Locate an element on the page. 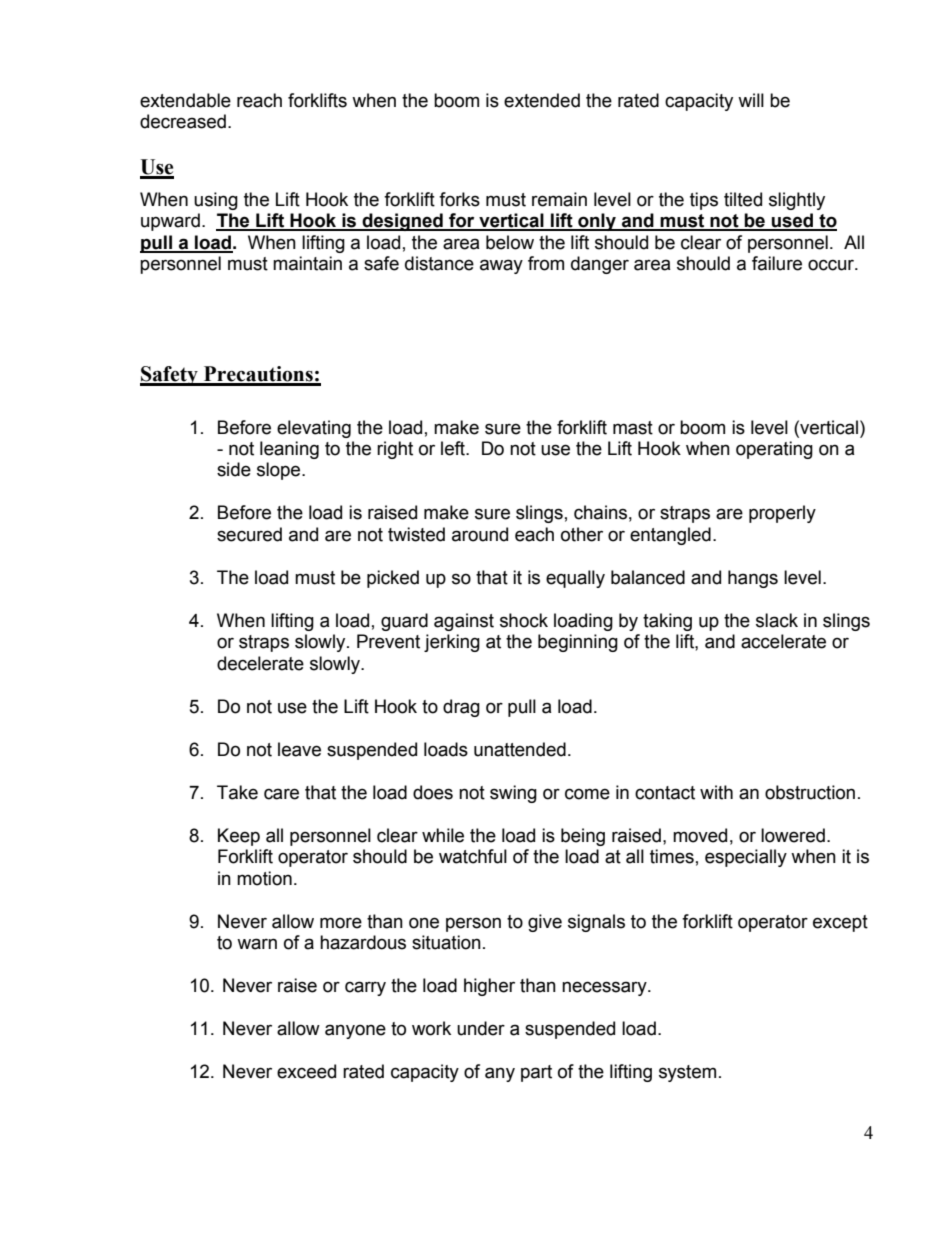  extended is located at coordinates (542, 100).
